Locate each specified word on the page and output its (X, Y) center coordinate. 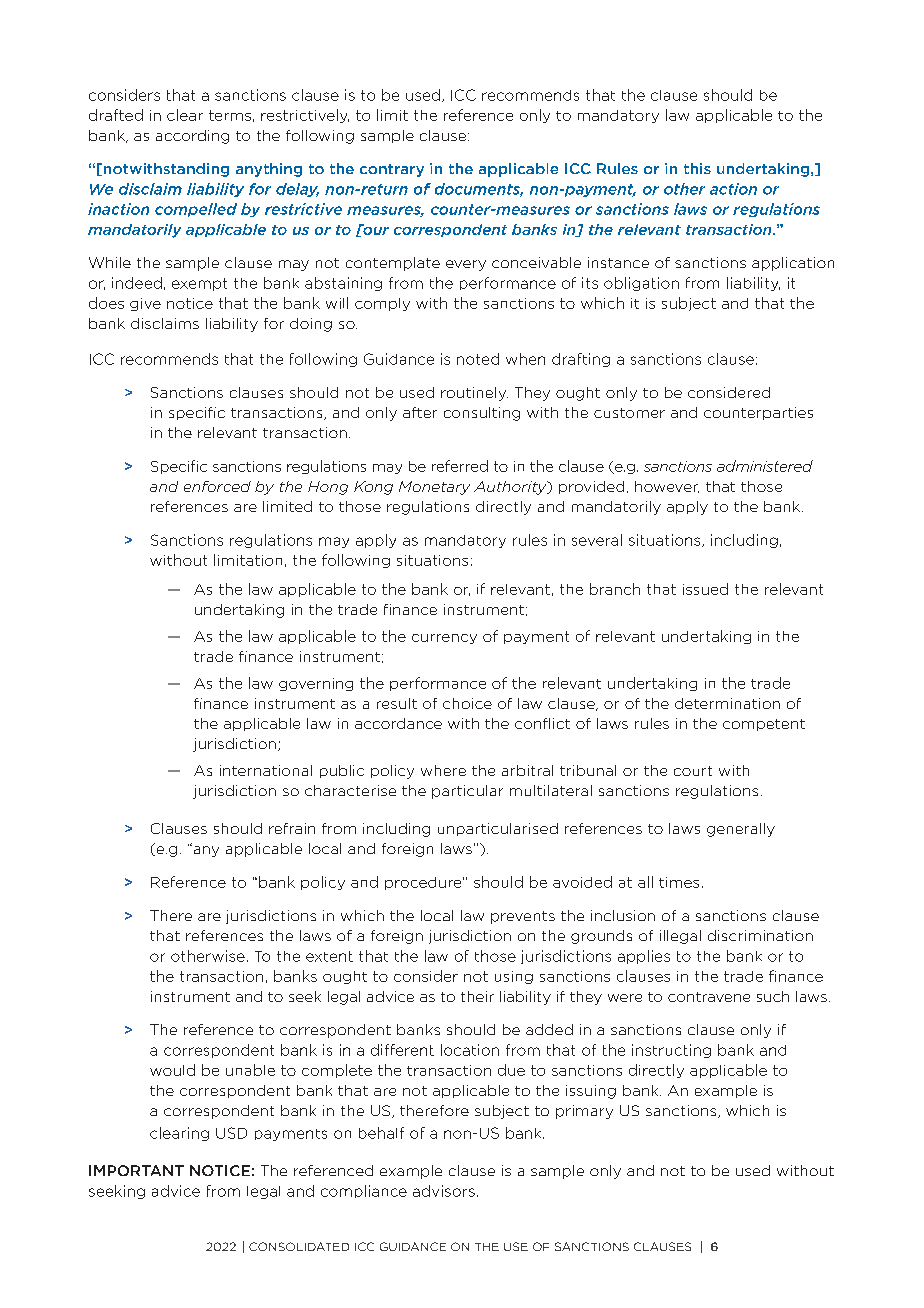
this (697, 168)
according (192, 137)
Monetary (434, 488)
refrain (292, 828)
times (679, 882)
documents (479, 190)
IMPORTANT (136, 1170)
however (667, 487)
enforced (217, 486)
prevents (523, 917)
